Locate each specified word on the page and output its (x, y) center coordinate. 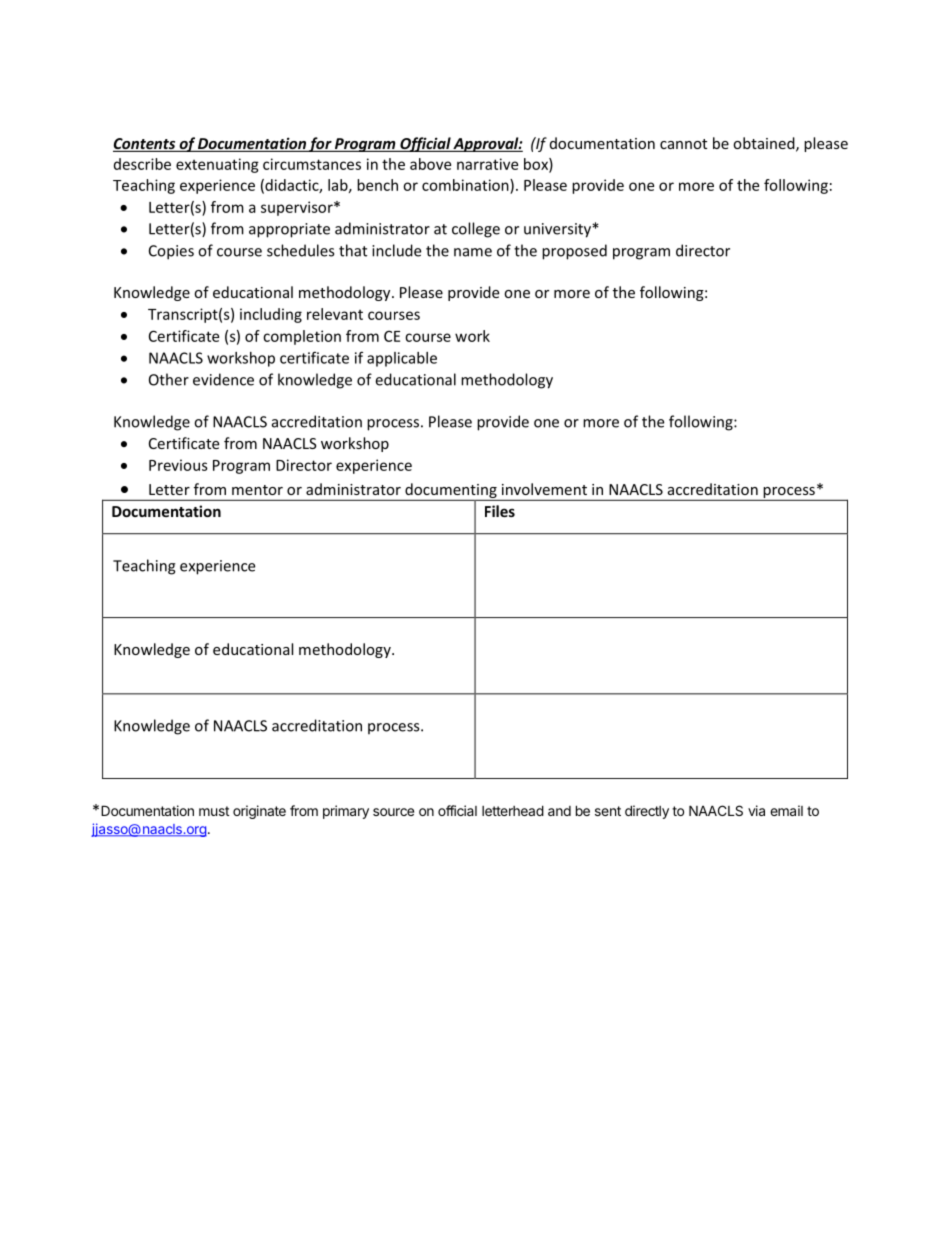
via (756, 810)
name (473, 252)
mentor (257, 490)
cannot (683, 144)
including (271, 315)
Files (500, 511)
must (214, 811)
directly (647, 812)
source (393, 812)
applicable (402, 359)
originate (259, 812)
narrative (487, 164)
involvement (544, 489)
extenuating (217, 165)
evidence (223, 379)
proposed (574, 252)
